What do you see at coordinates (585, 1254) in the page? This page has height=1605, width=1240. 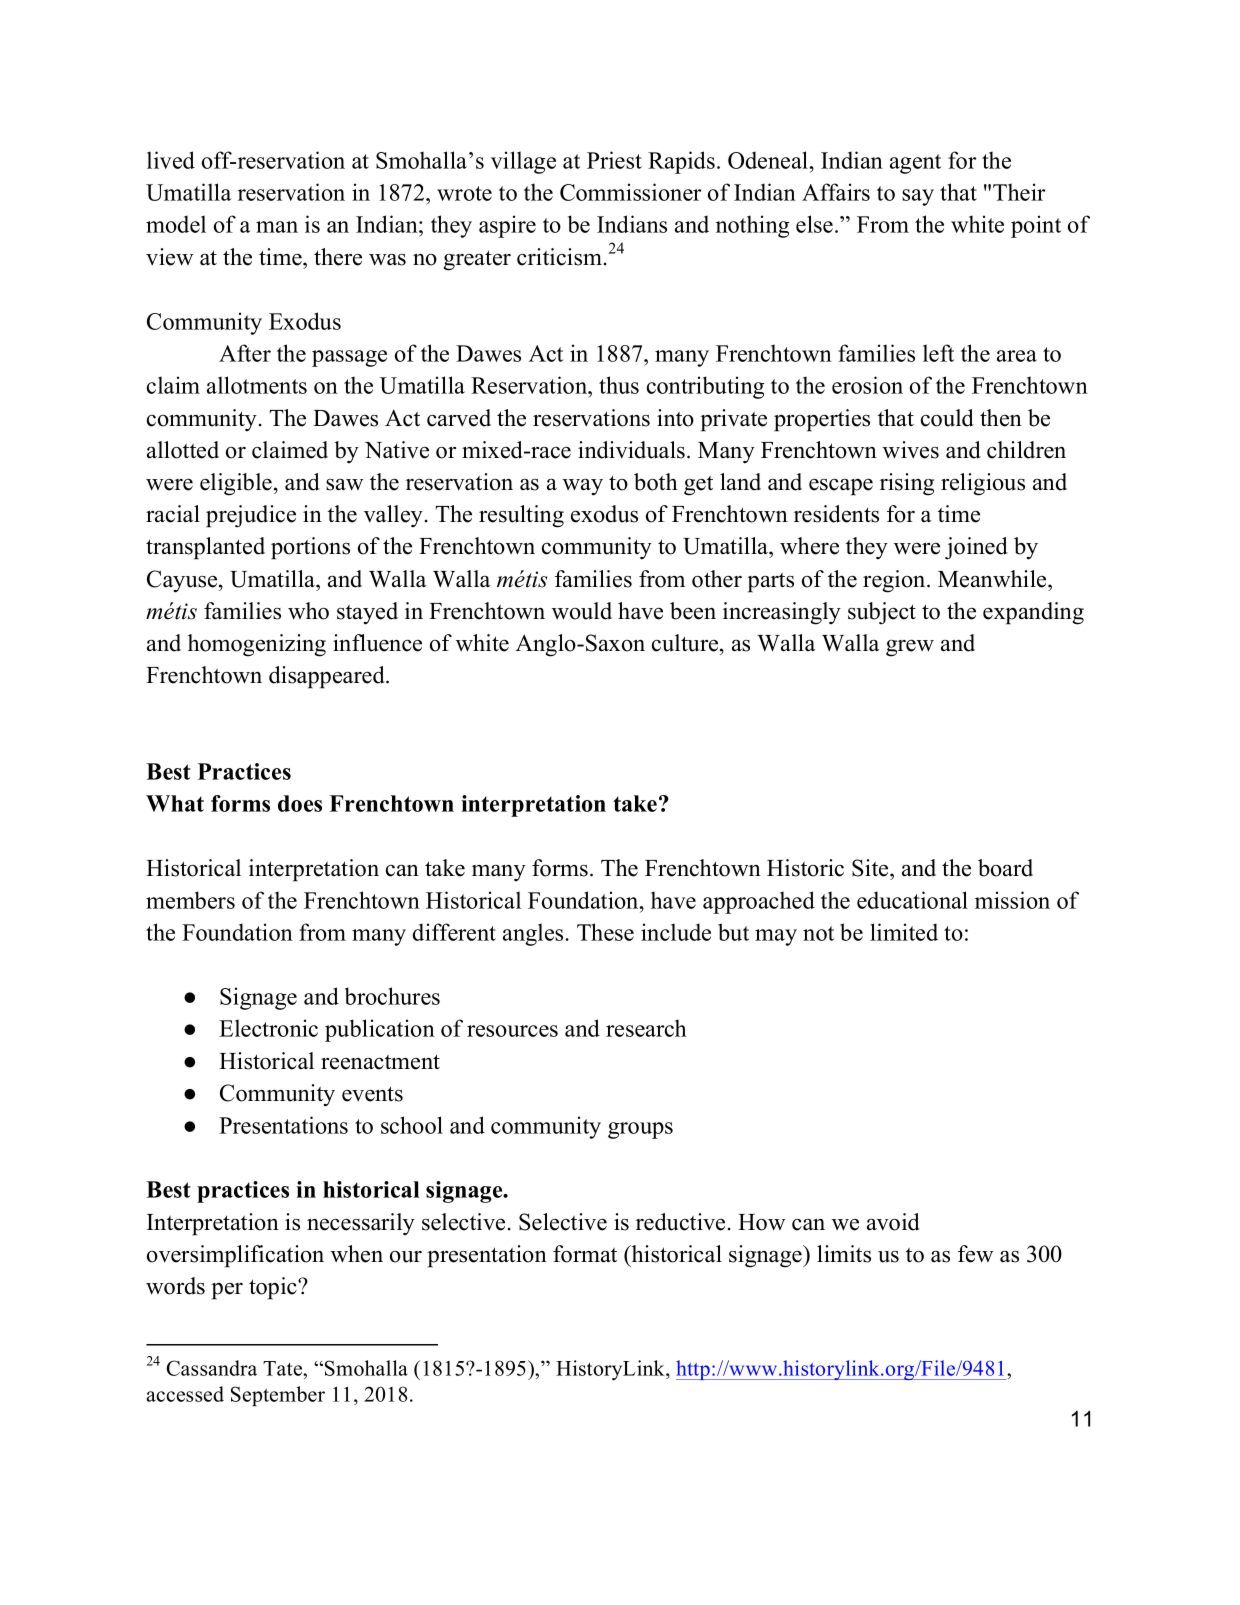 I see `format` at bounding box center [585, 1254].
